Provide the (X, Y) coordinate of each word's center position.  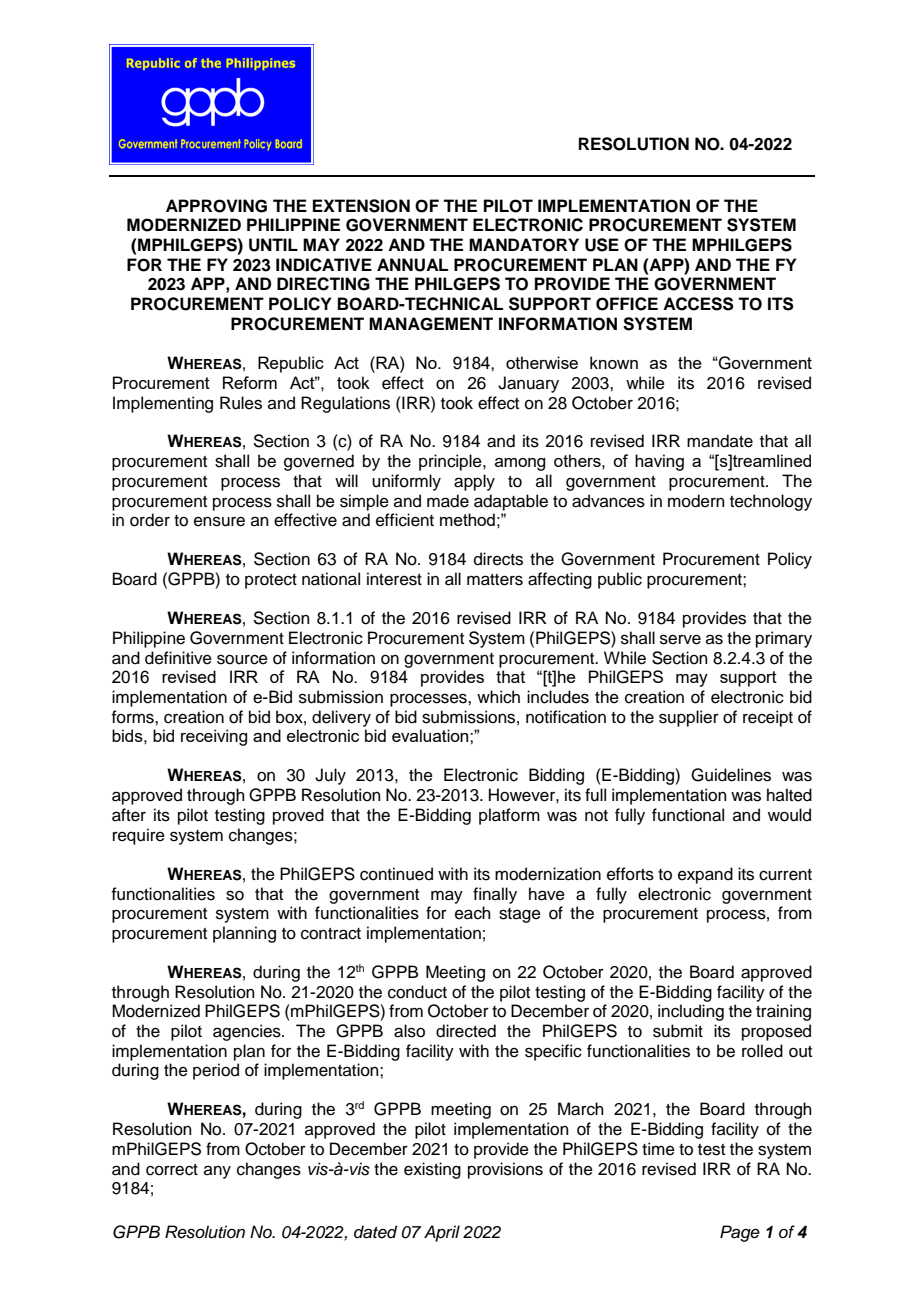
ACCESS (698, 304)
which (498, 697)
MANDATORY (524, 245)
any (217, 1172)
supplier (689, 718)
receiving (214, 737)
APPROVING (216, 206)
